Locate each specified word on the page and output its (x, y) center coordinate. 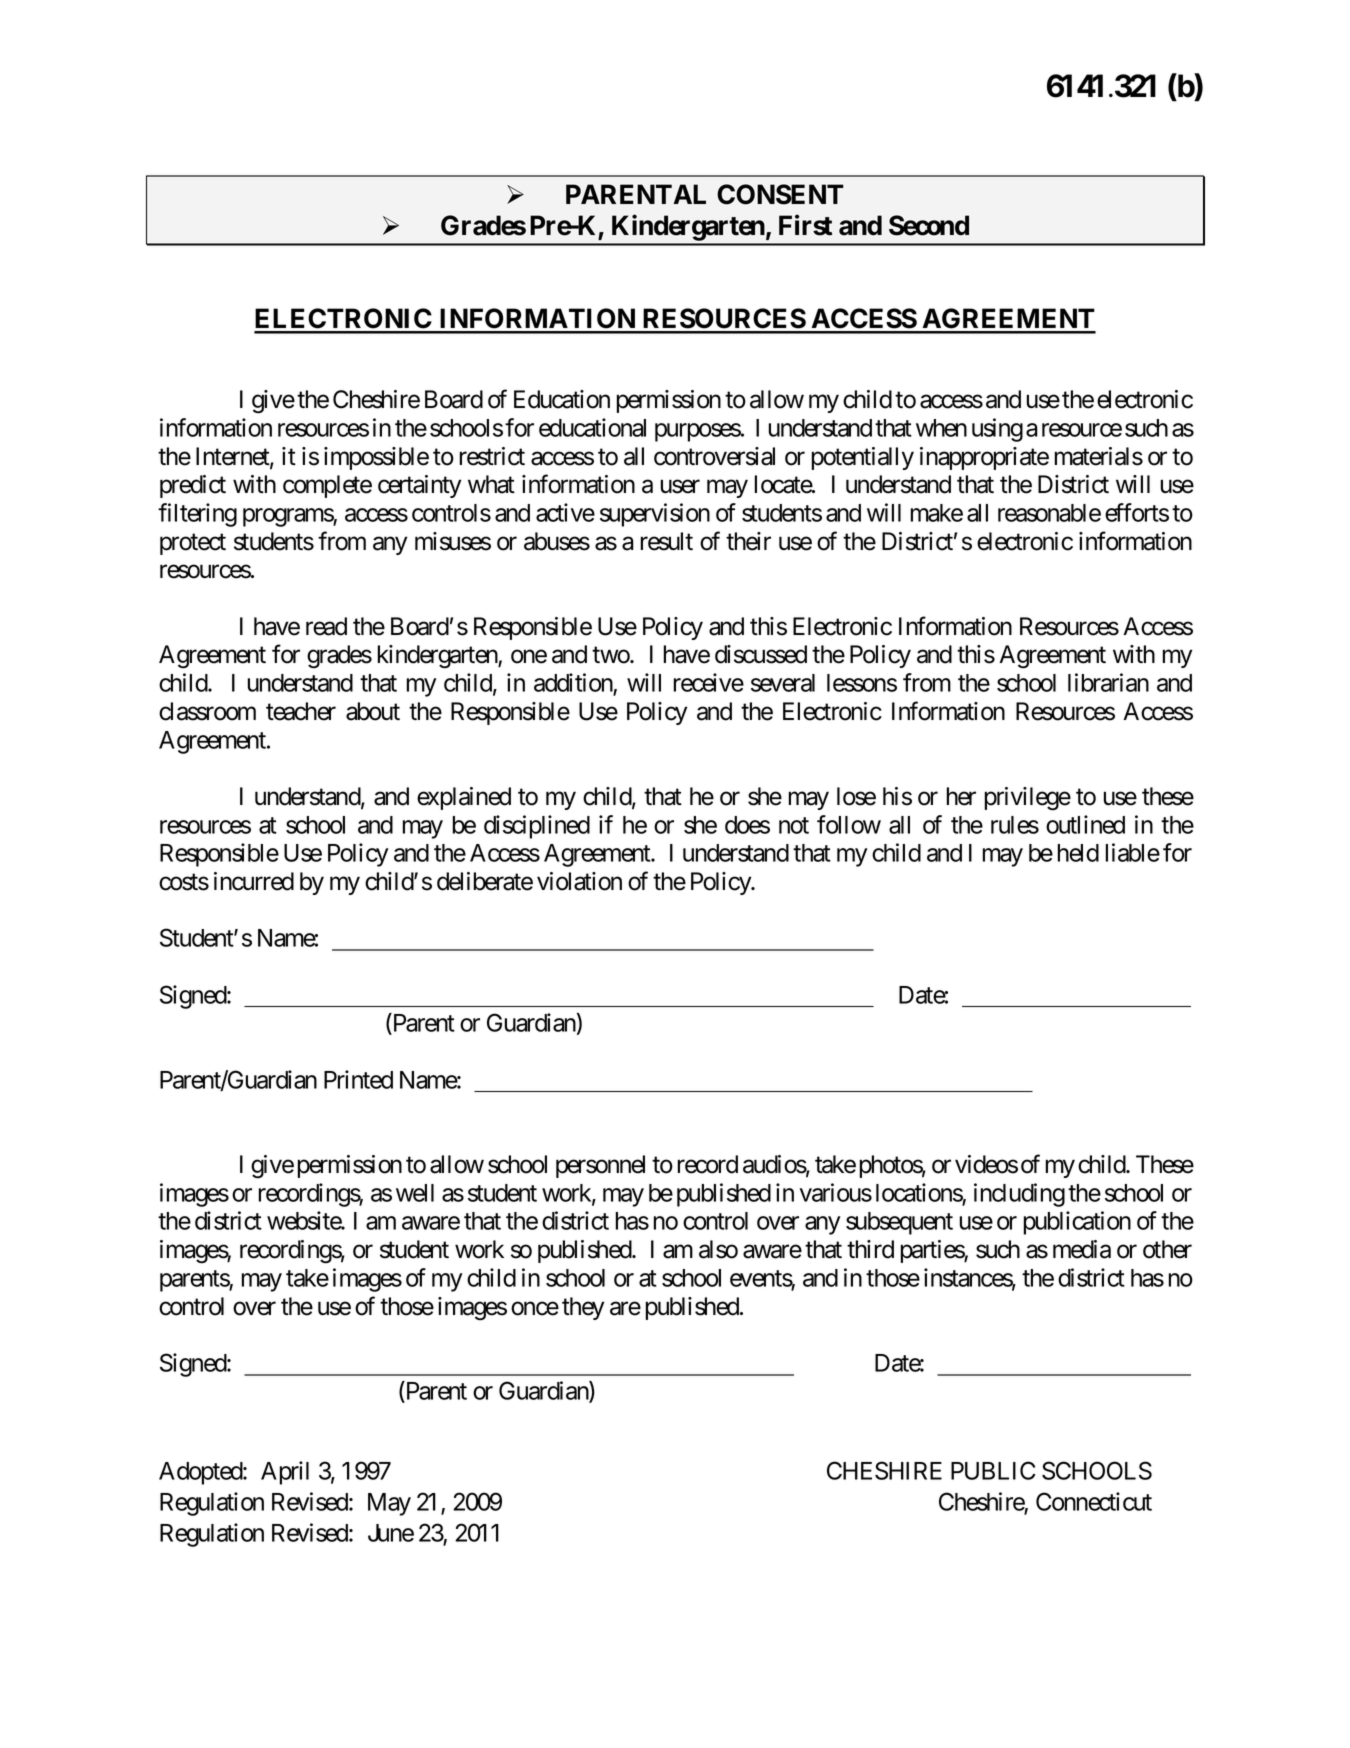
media (1082, 1249)
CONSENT (780, 194)
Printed (358, 1079)
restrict (492, 456)
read (326, 626)
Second (929, 225)
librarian (1108, 682)
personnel (600, 1166)
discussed (761, 654)
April (285, 1473)
